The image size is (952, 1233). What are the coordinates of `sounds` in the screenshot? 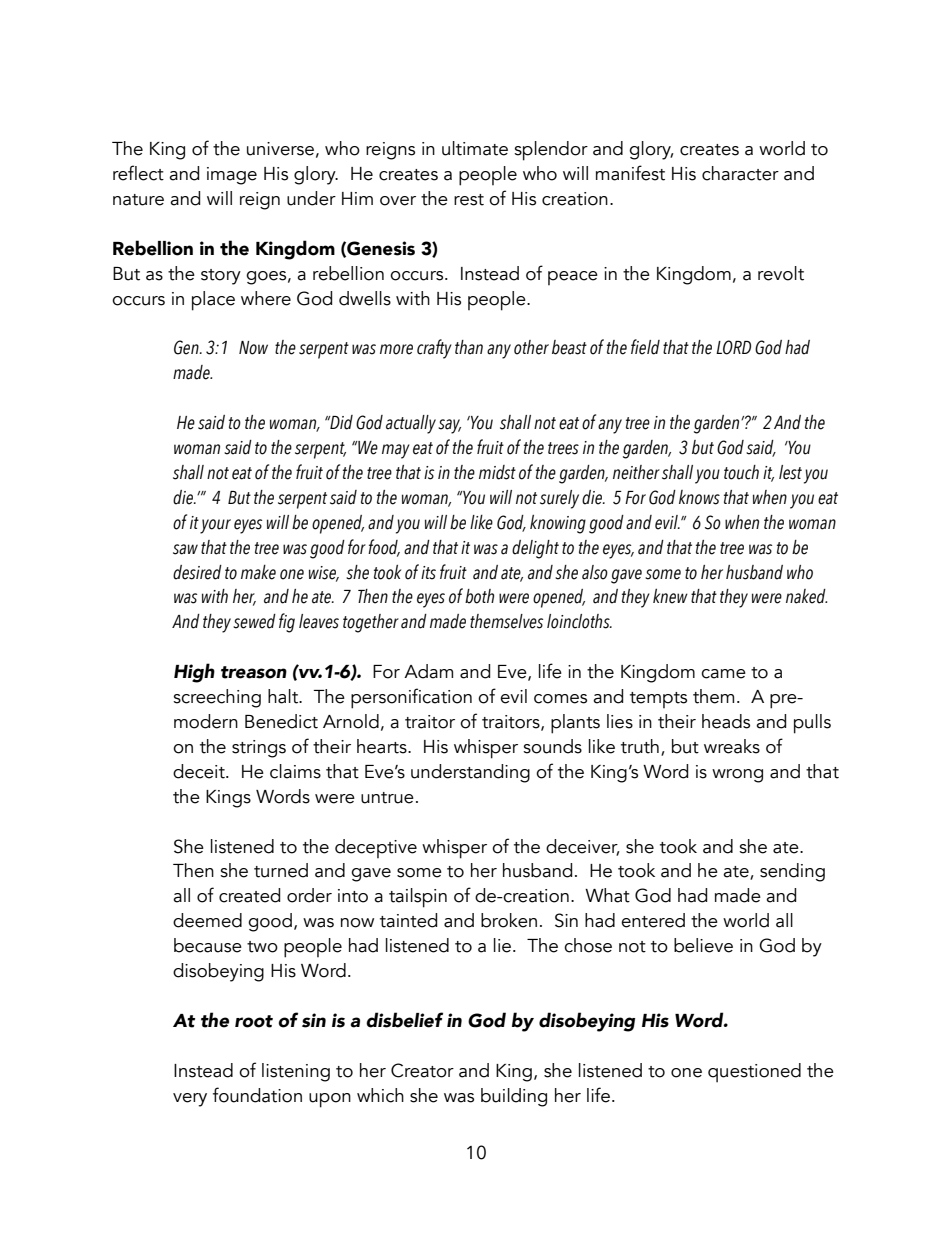 It's located at (552, 746).
